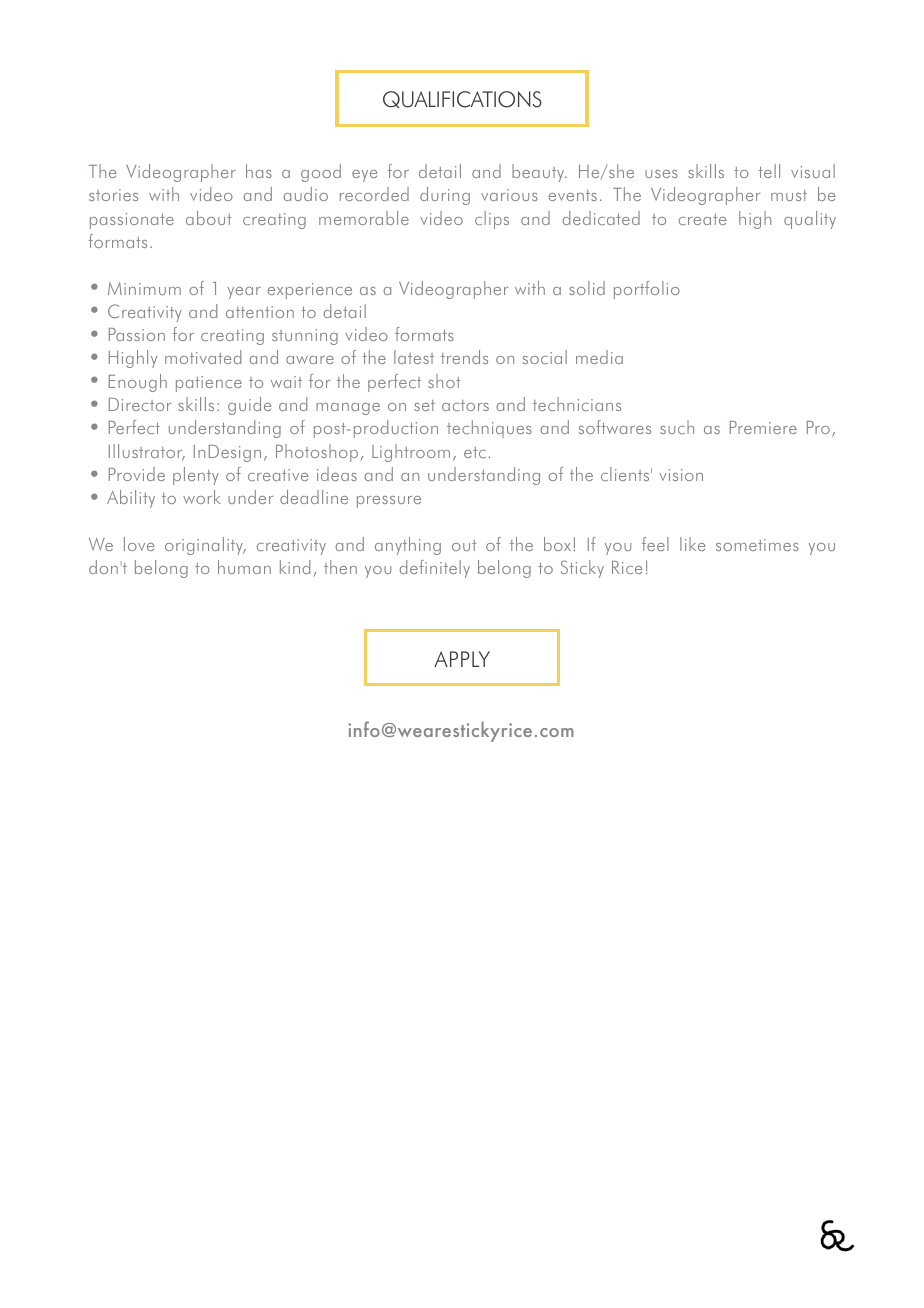 This image has width=924, height=1308. What do you see at coordinates (462, 99) in the image?
I see `QUALIFICATIONS` at bounding box center [462, 99].
